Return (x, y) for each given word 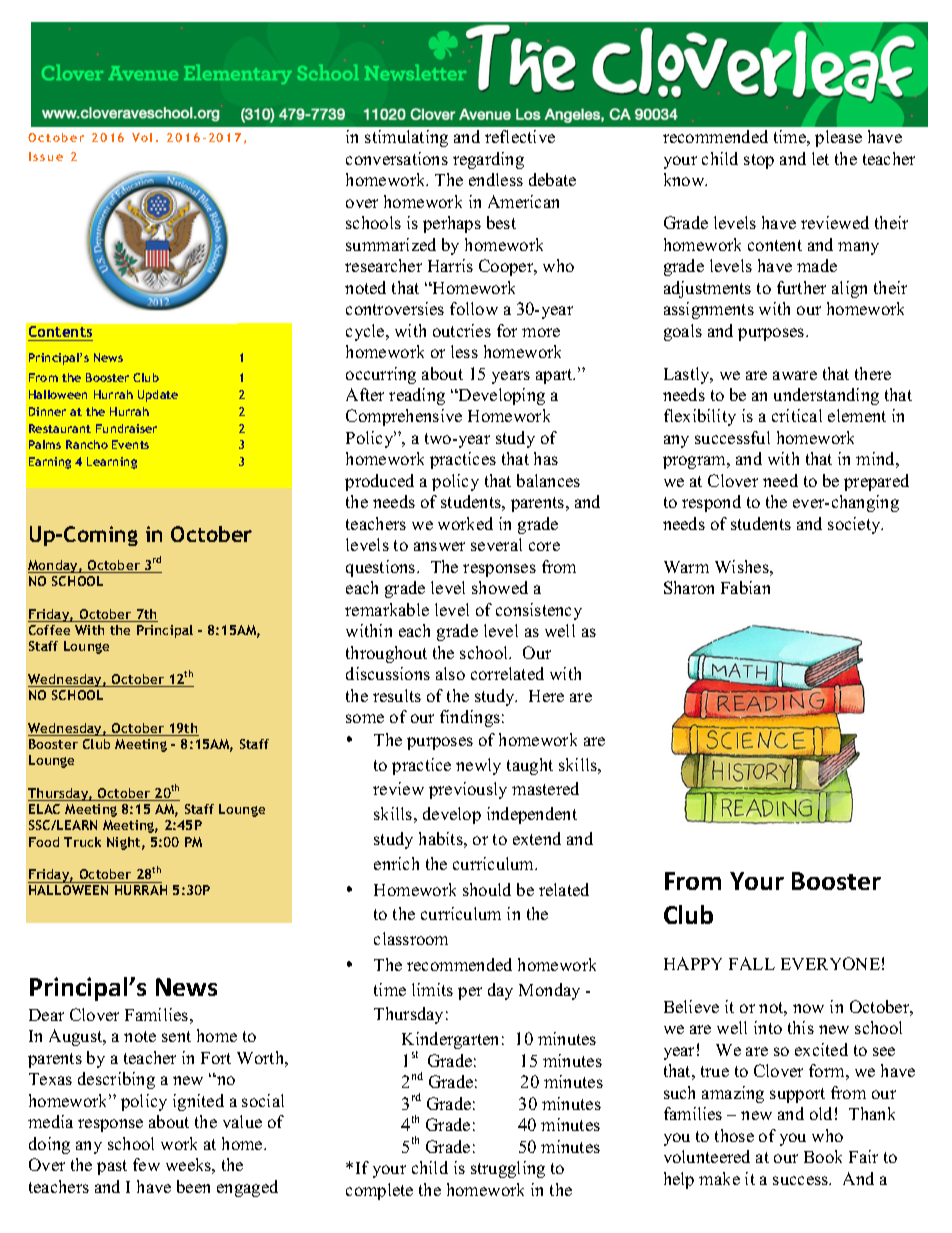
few (146, 1164)
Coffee (49, 630)
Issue (46, 156)
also (450, 673)
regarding (488, 160)
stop (759, 161)
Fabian (745, 587)
